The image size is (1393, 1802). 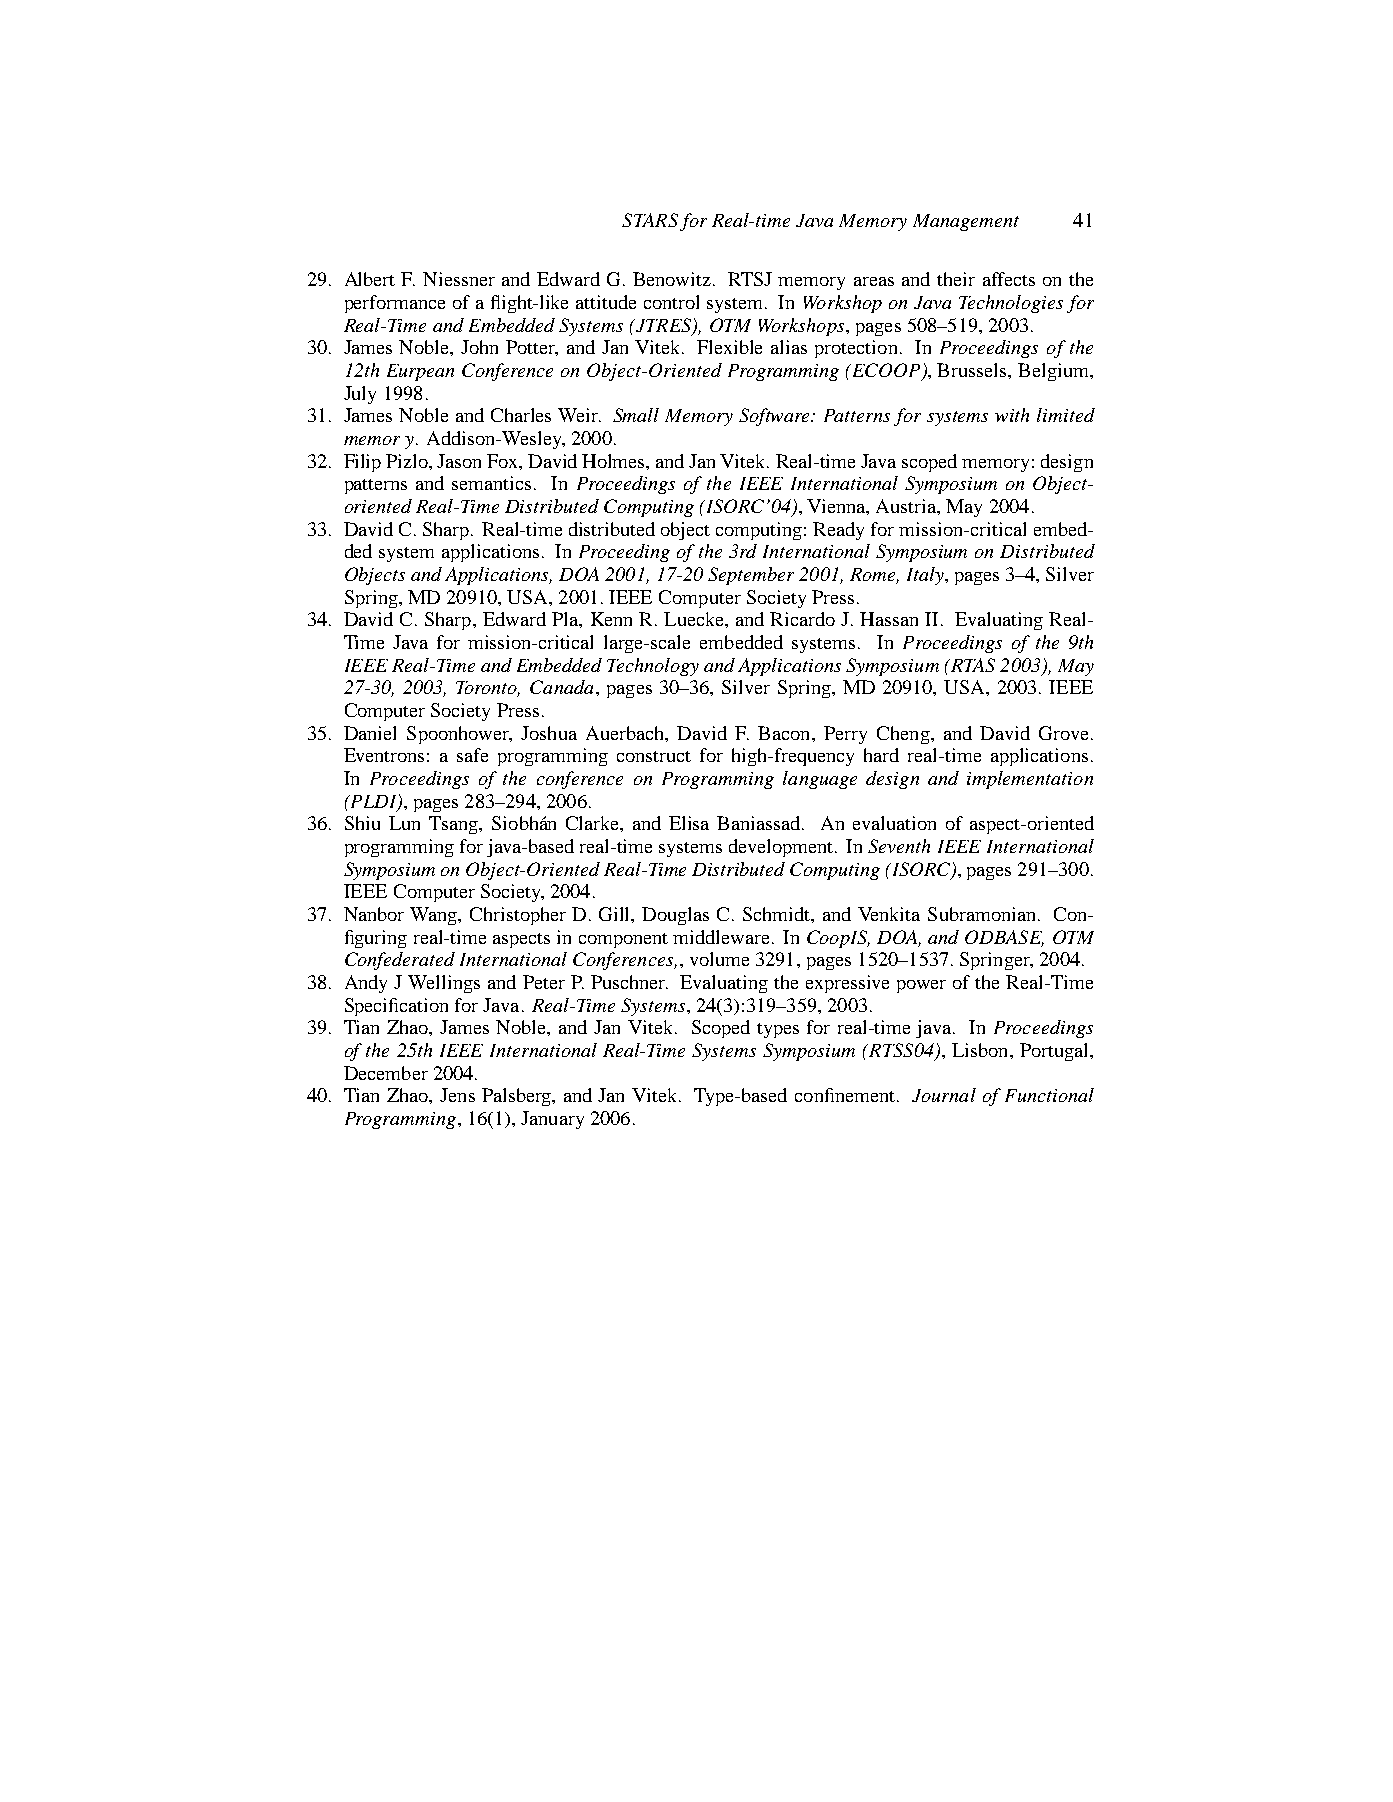 I want to click on STARS, so click(x=650, y=220).
